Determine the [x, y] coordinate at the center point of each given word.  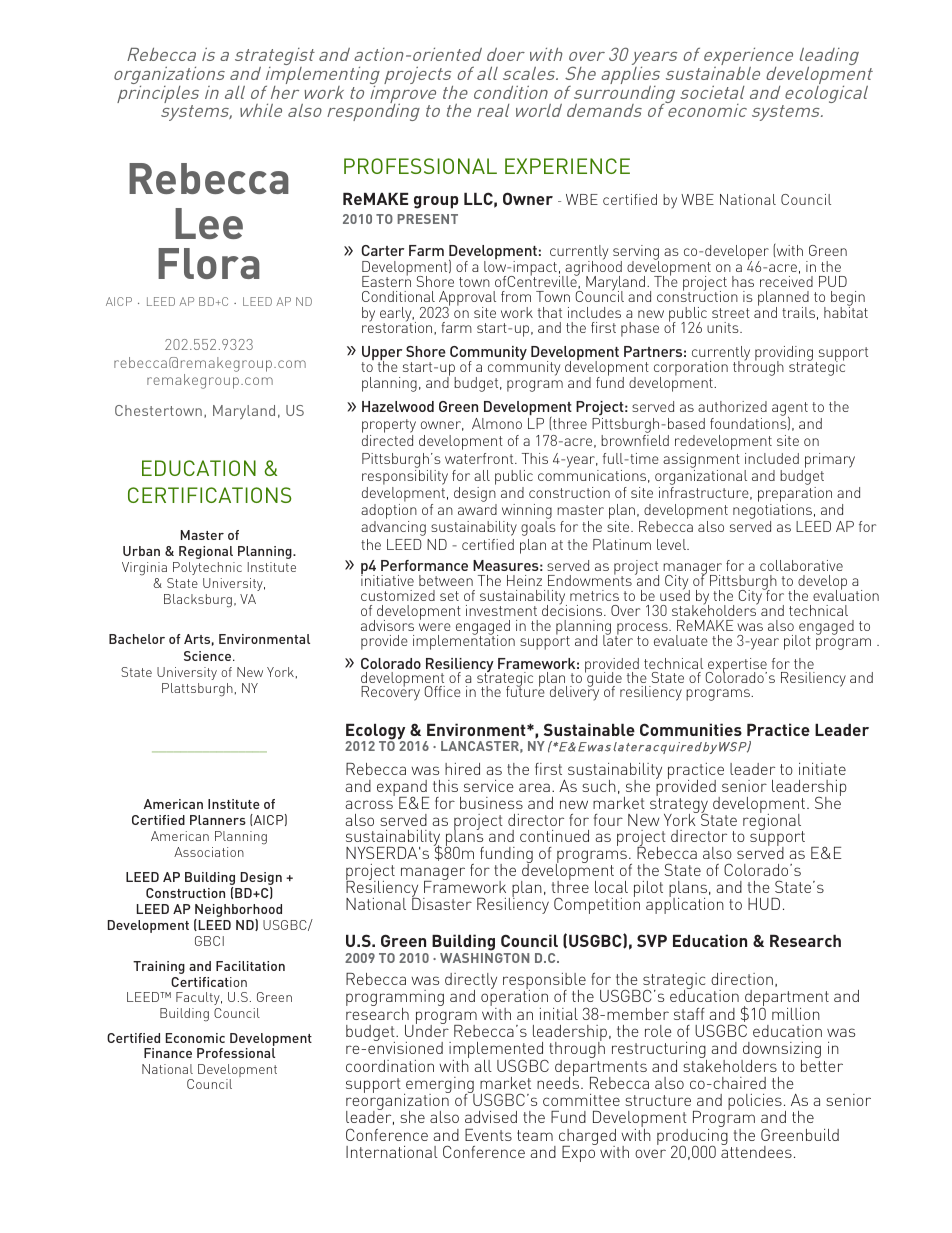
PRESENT [427, 219]
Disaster [442, 903]
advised [491, 1117]
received [786, 281]
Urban [141, 551]
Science [209, 656]
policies [755, 1102]
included [772, 458]
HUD [764, 904]
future [525, 690]
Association [209, 852]
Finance [168, 1053]
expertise [736, 666]
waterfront [480, 458]
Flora [209, 263]
